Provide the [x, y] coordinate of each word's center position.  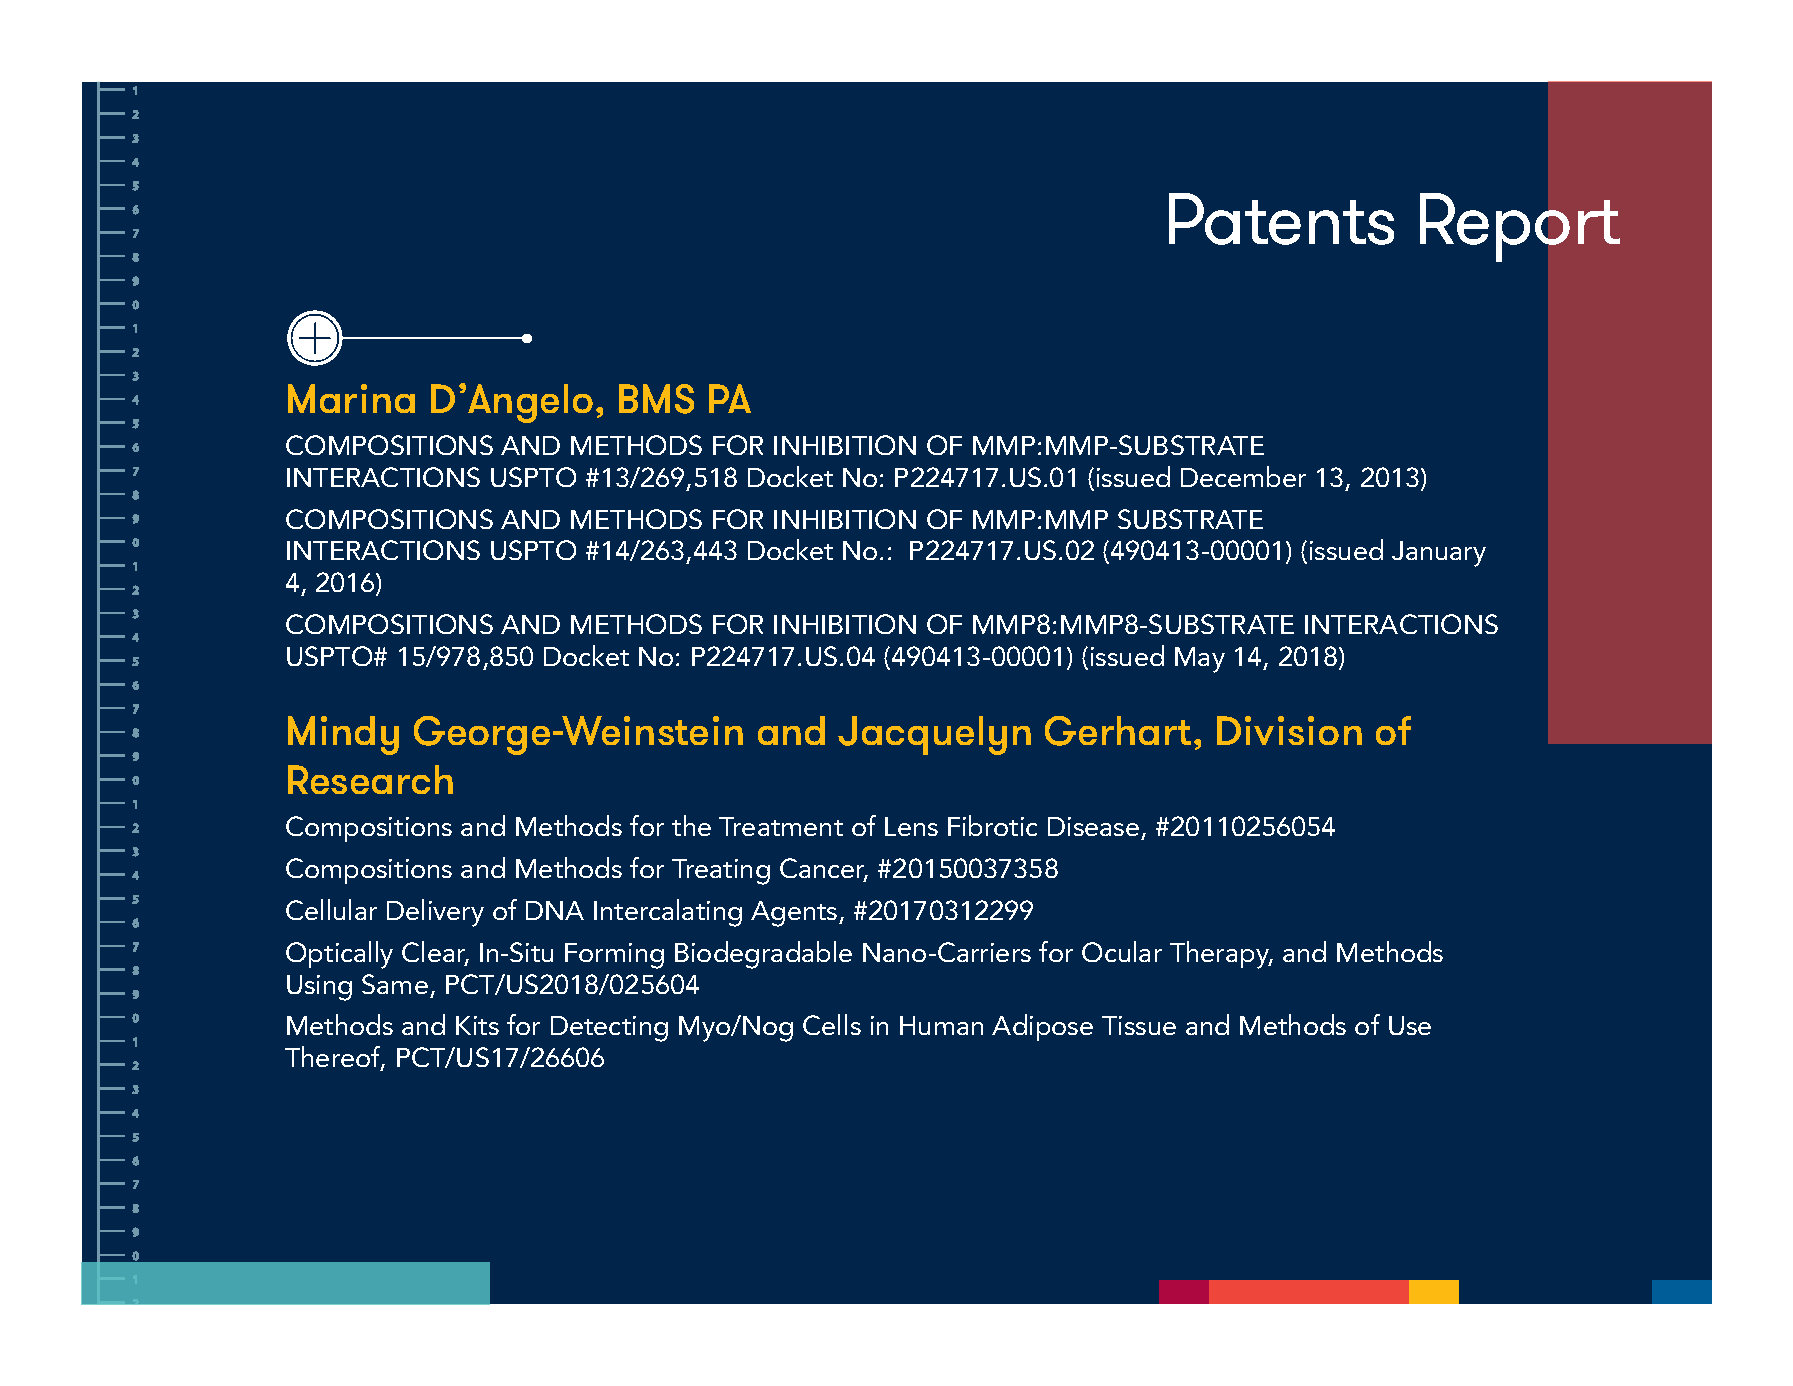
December [1243, 476]
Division [1289, 730]
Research [370, 779]
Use [1410, 1025]
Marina [351, 398]
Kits [477, 1025]
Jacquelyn [934, 735]
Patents [1281, 219]
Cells [832, 1024]
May [1200, 660]
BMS [656, 399]
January [1439, 554]
